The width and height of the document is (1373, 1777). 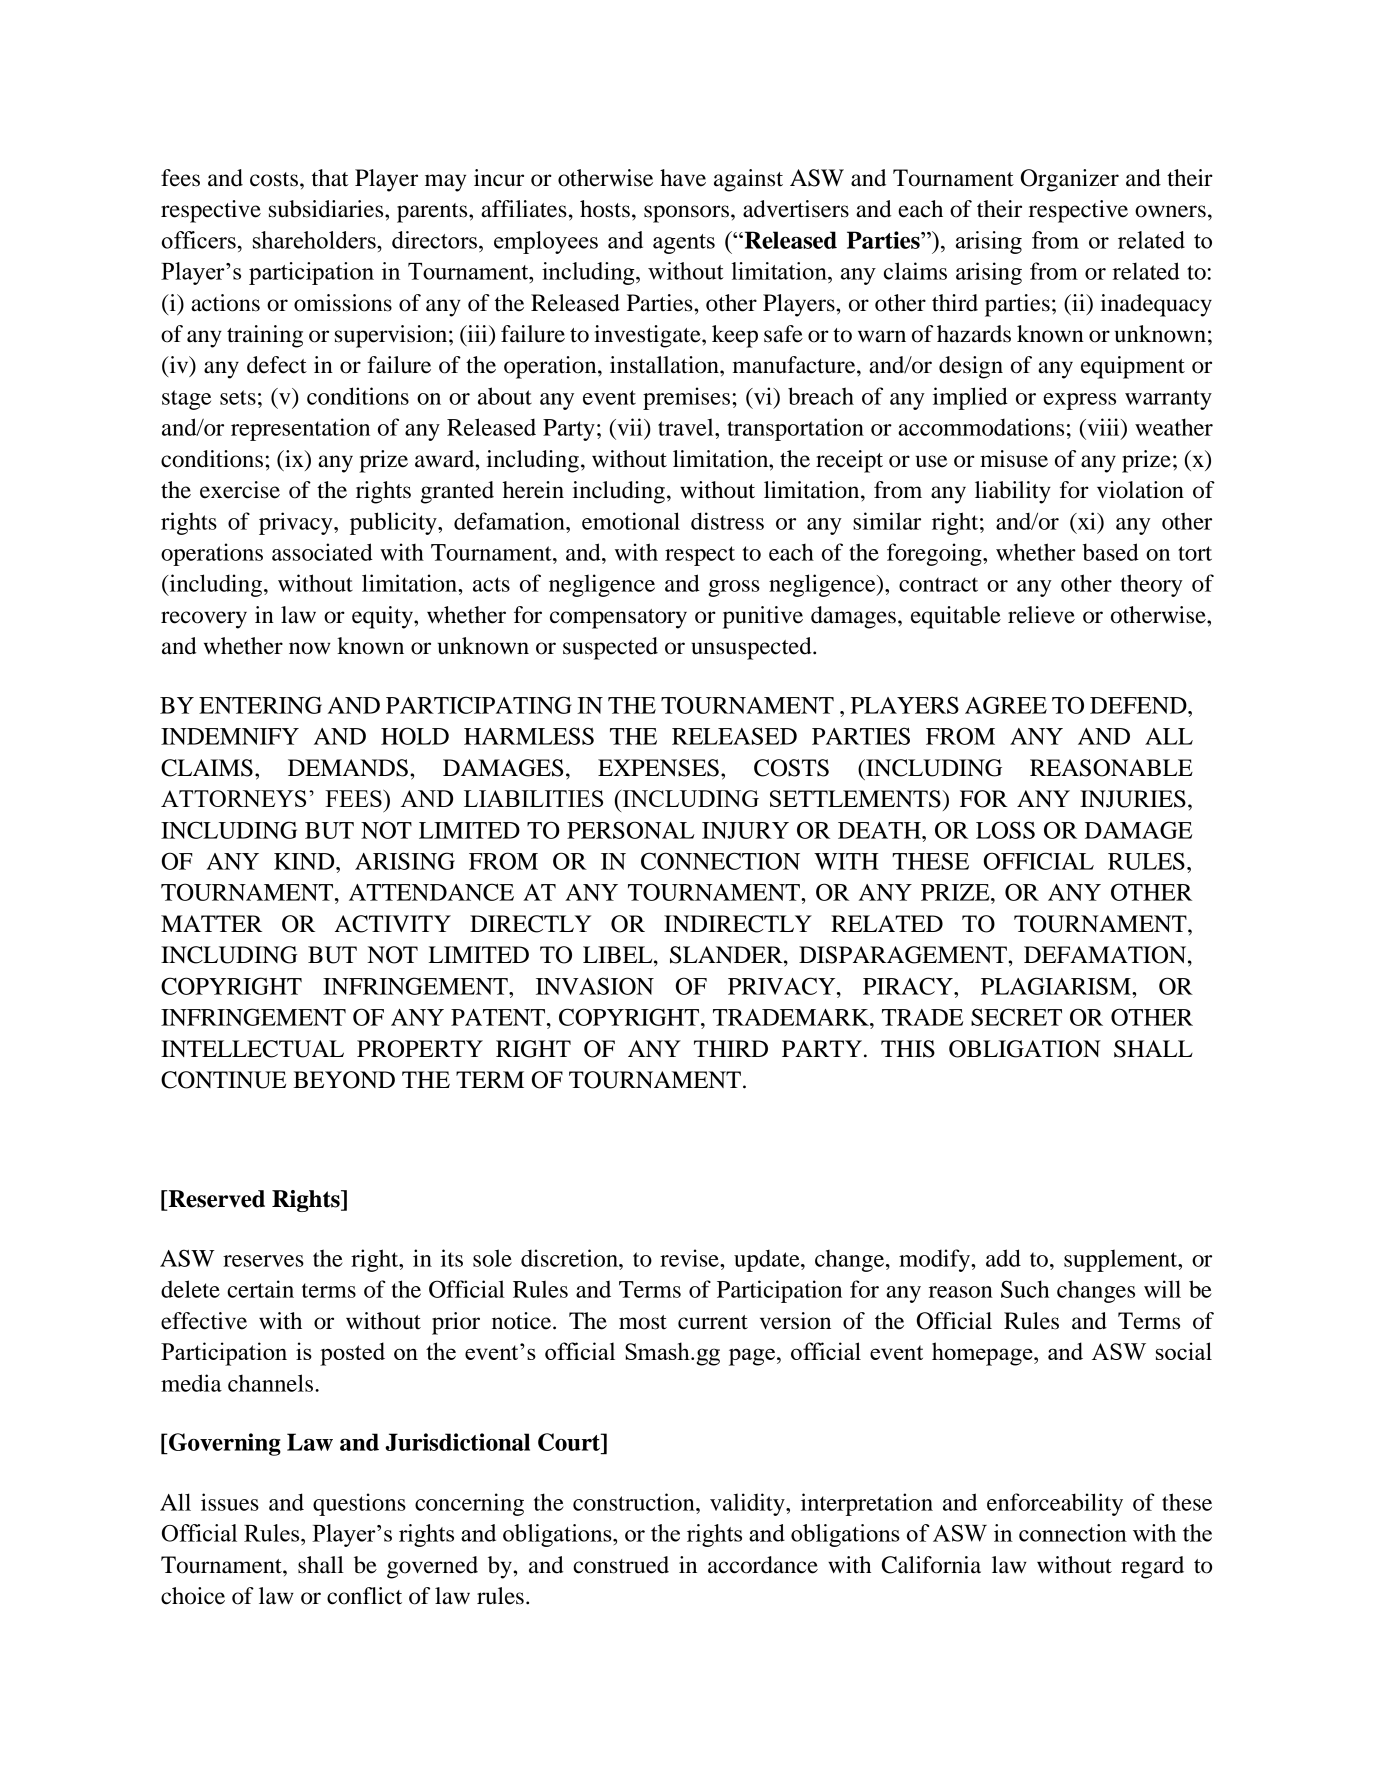 What do you see at coordinates (745, 830) in the document?
I see `INJURY` at bounding box center [745, 830].
